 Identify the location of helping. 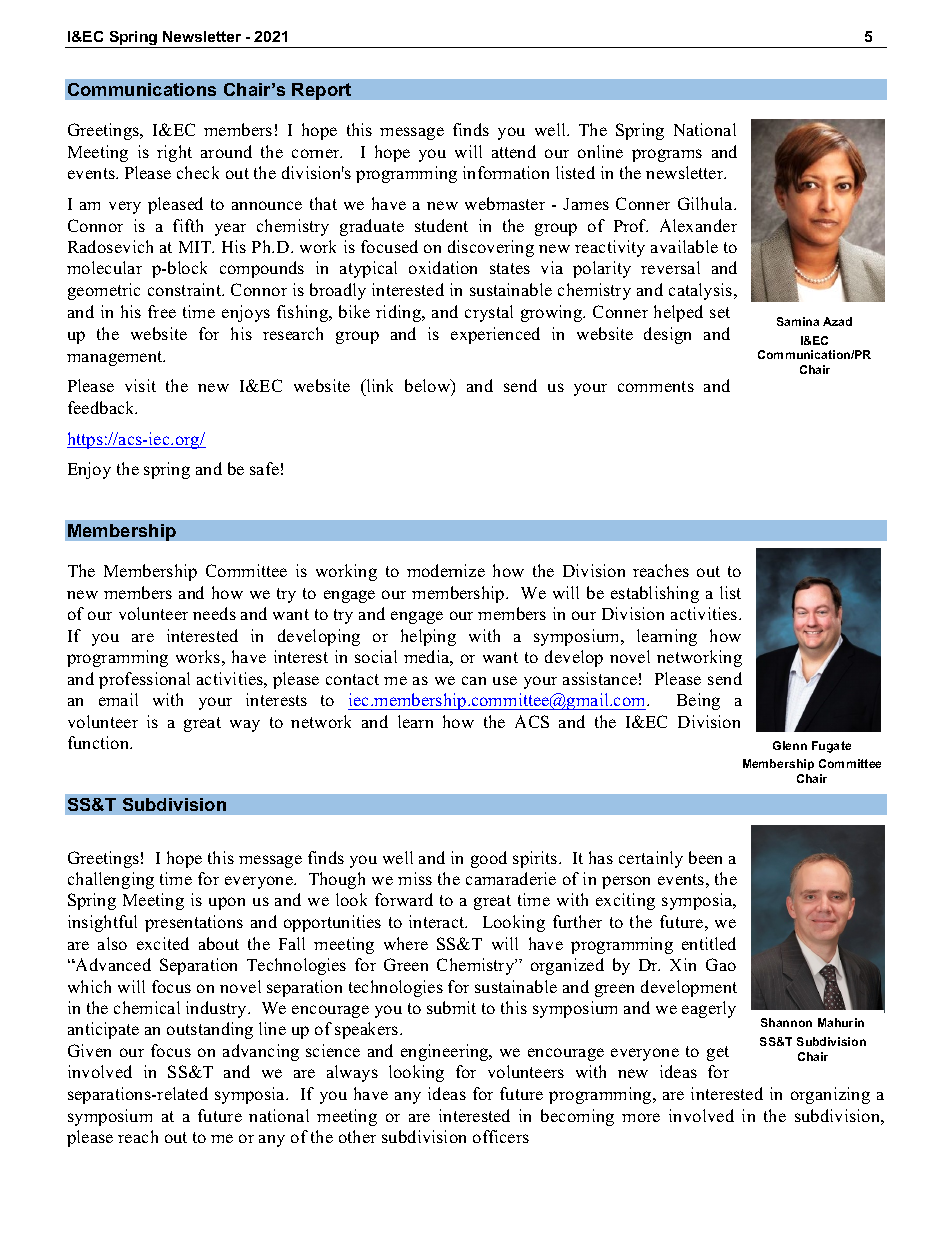
(428, 637).
